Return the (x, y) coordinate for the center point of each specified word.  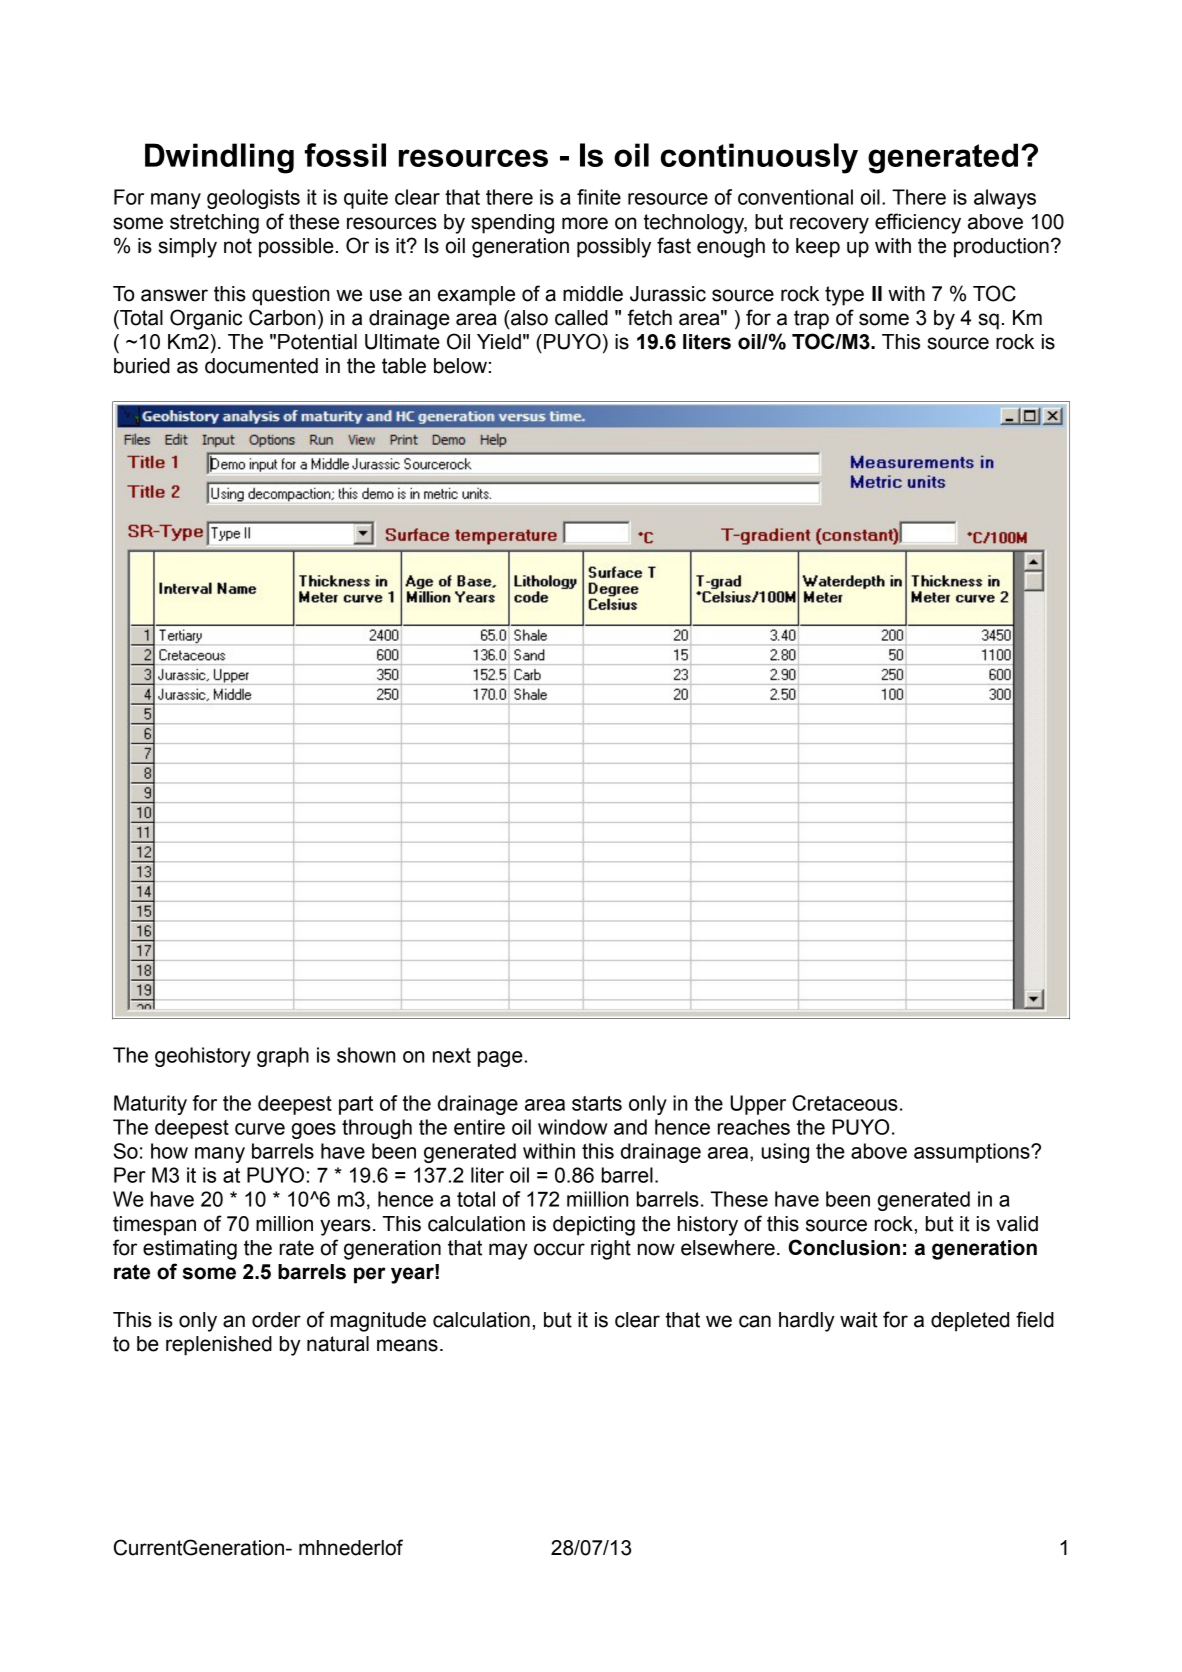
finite (599, 197)
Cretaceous (845, 1103)
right (611, 1250)
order (276, 1320)
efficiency (918, 223)
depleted (970, 1322)
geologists (253, 199)
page (500, 1059)
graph (283, 1057)
